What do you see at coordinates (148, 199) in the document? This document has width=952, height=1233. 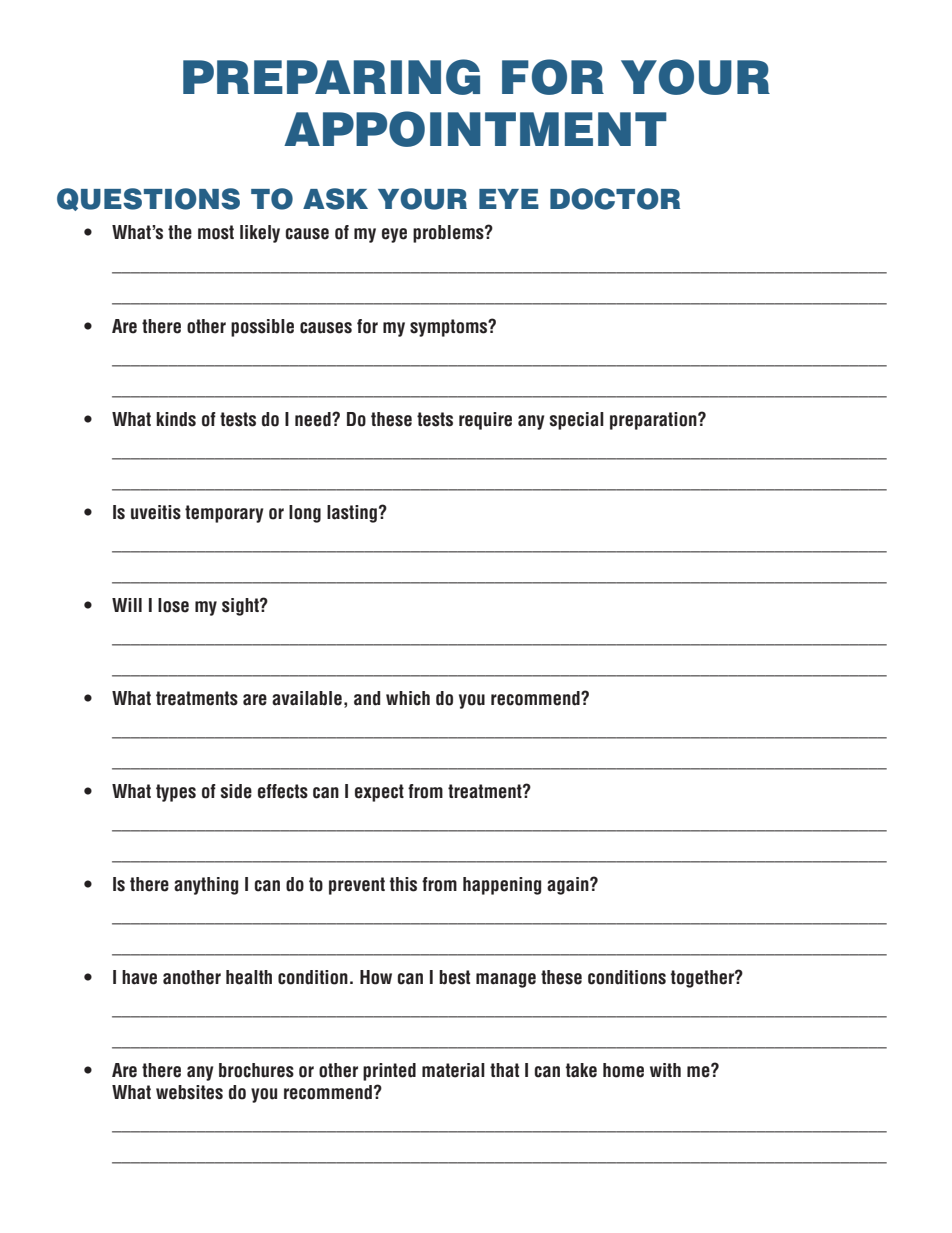 I see `QUESTIONS` at bounding box center [148, 199].
